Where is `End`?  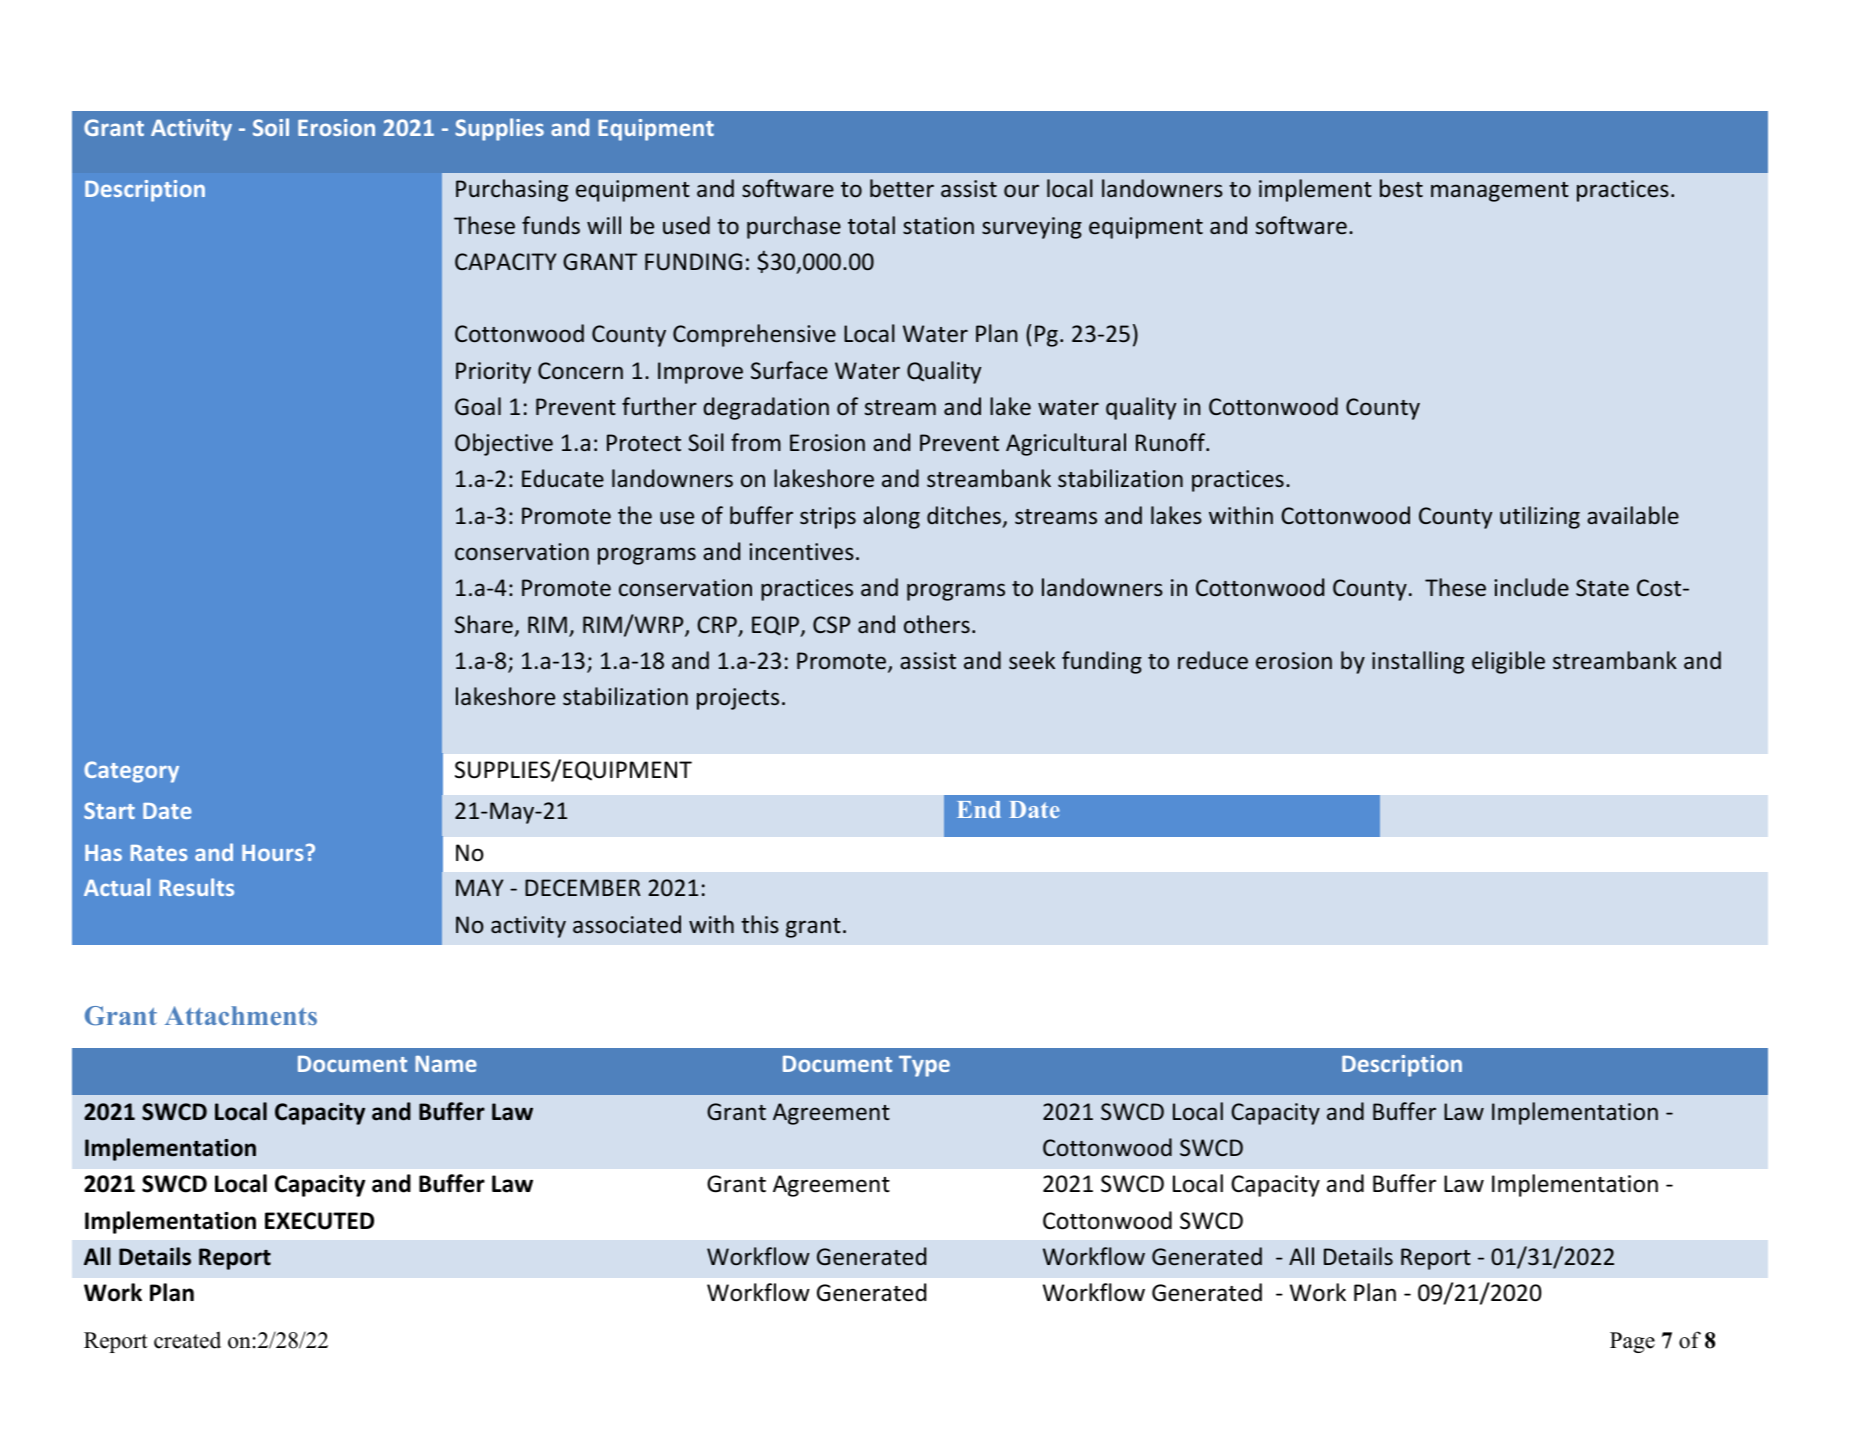
End is located at coordinates (979, 809).
